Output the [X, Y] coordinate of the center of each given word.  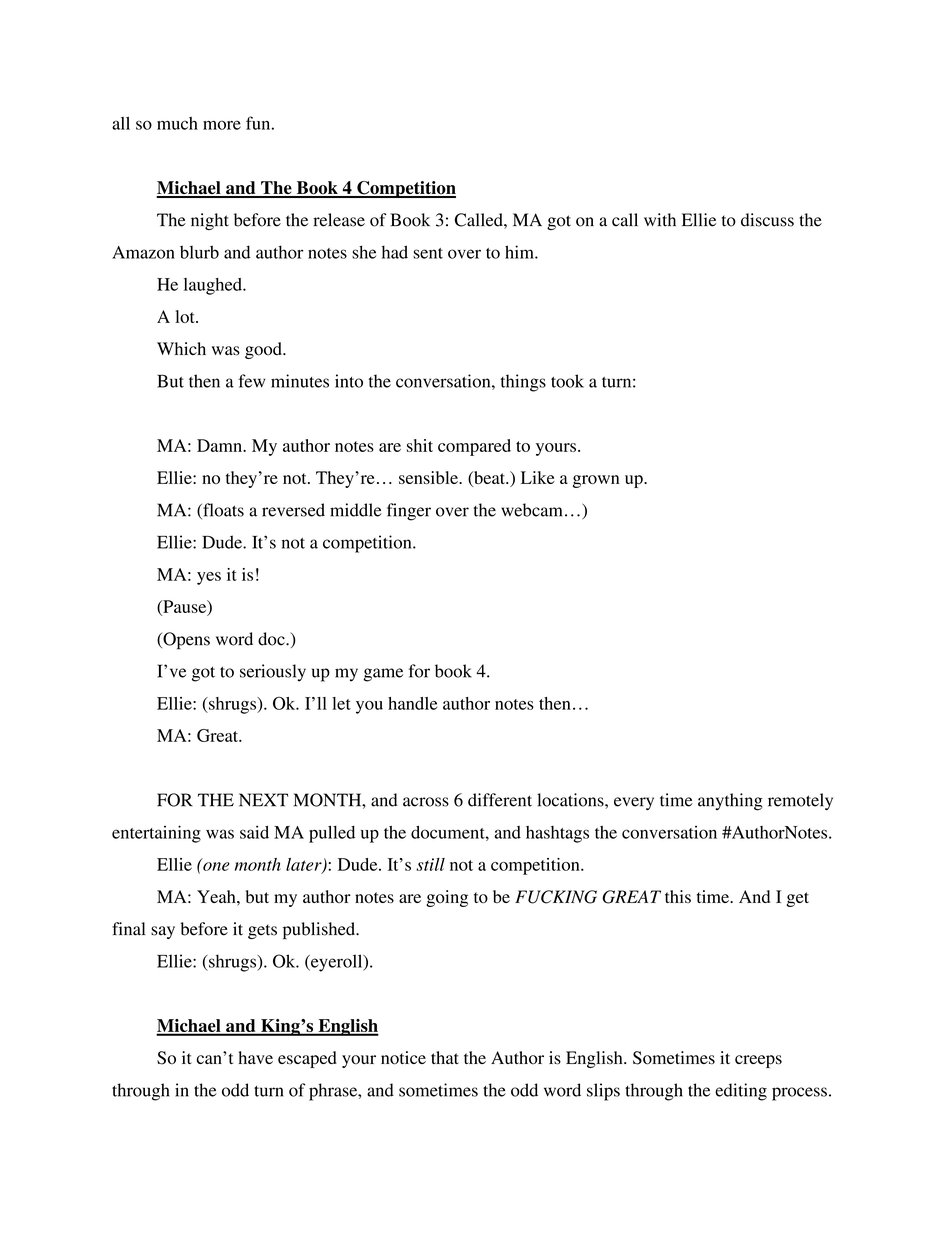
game [383, 675]
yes [209, 578]
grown [596, 481]
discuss [767, 220]
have [255, 1057]
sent [428, 253]
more [222, 125]
